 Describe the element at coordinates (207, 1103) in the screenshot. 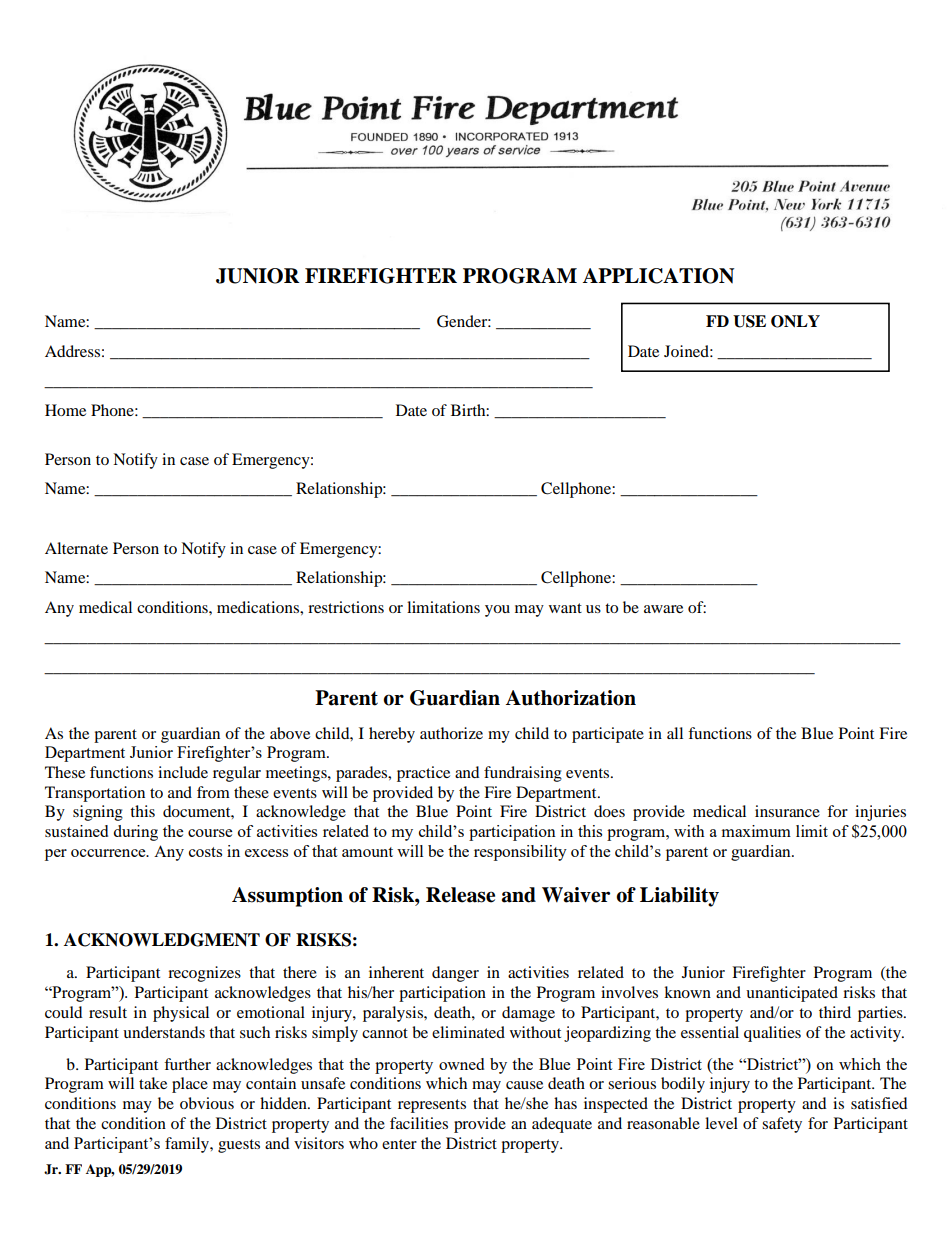

I see `obvious` at that location.
